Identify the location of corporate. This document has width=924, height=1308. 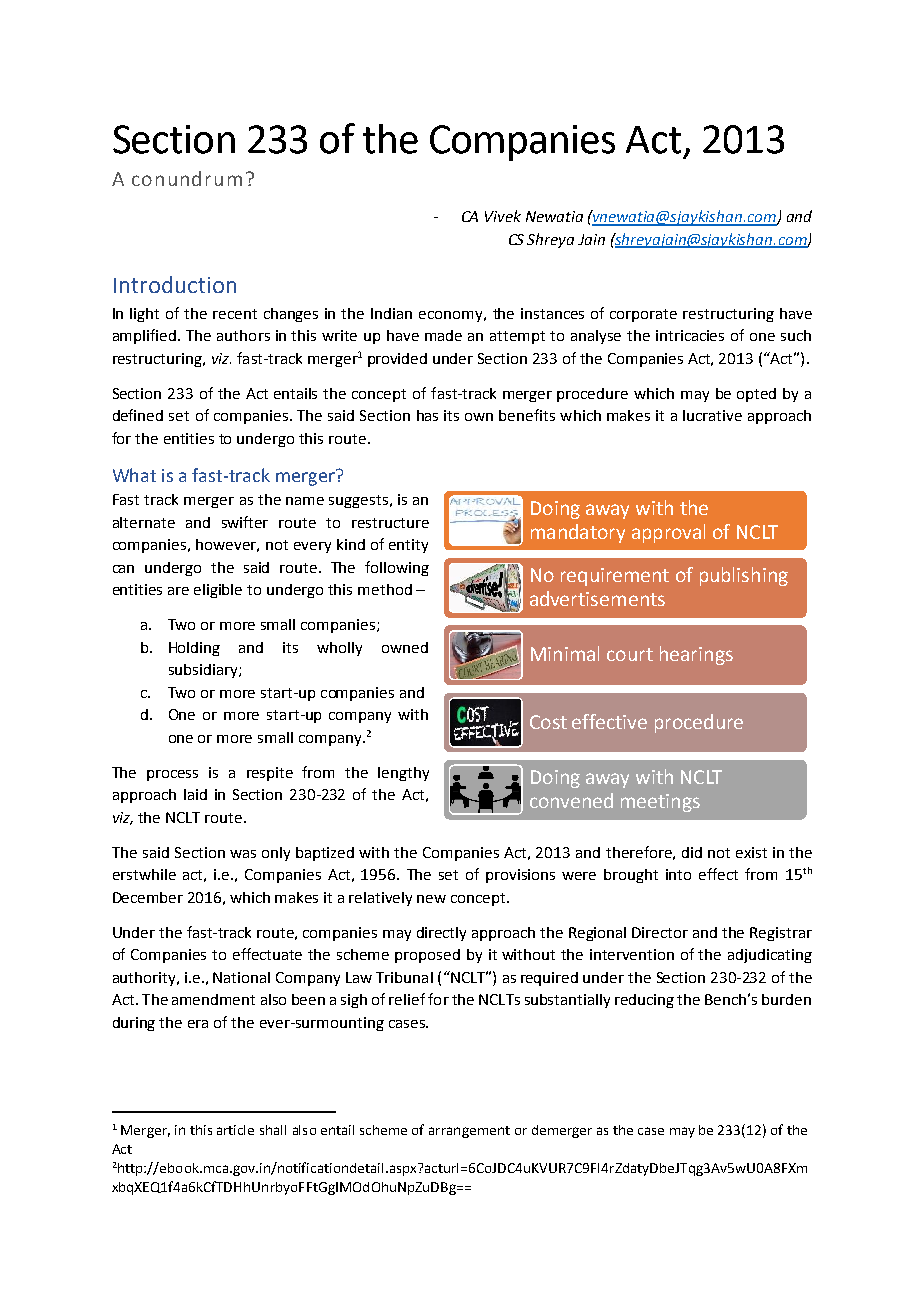
(643, 315).
